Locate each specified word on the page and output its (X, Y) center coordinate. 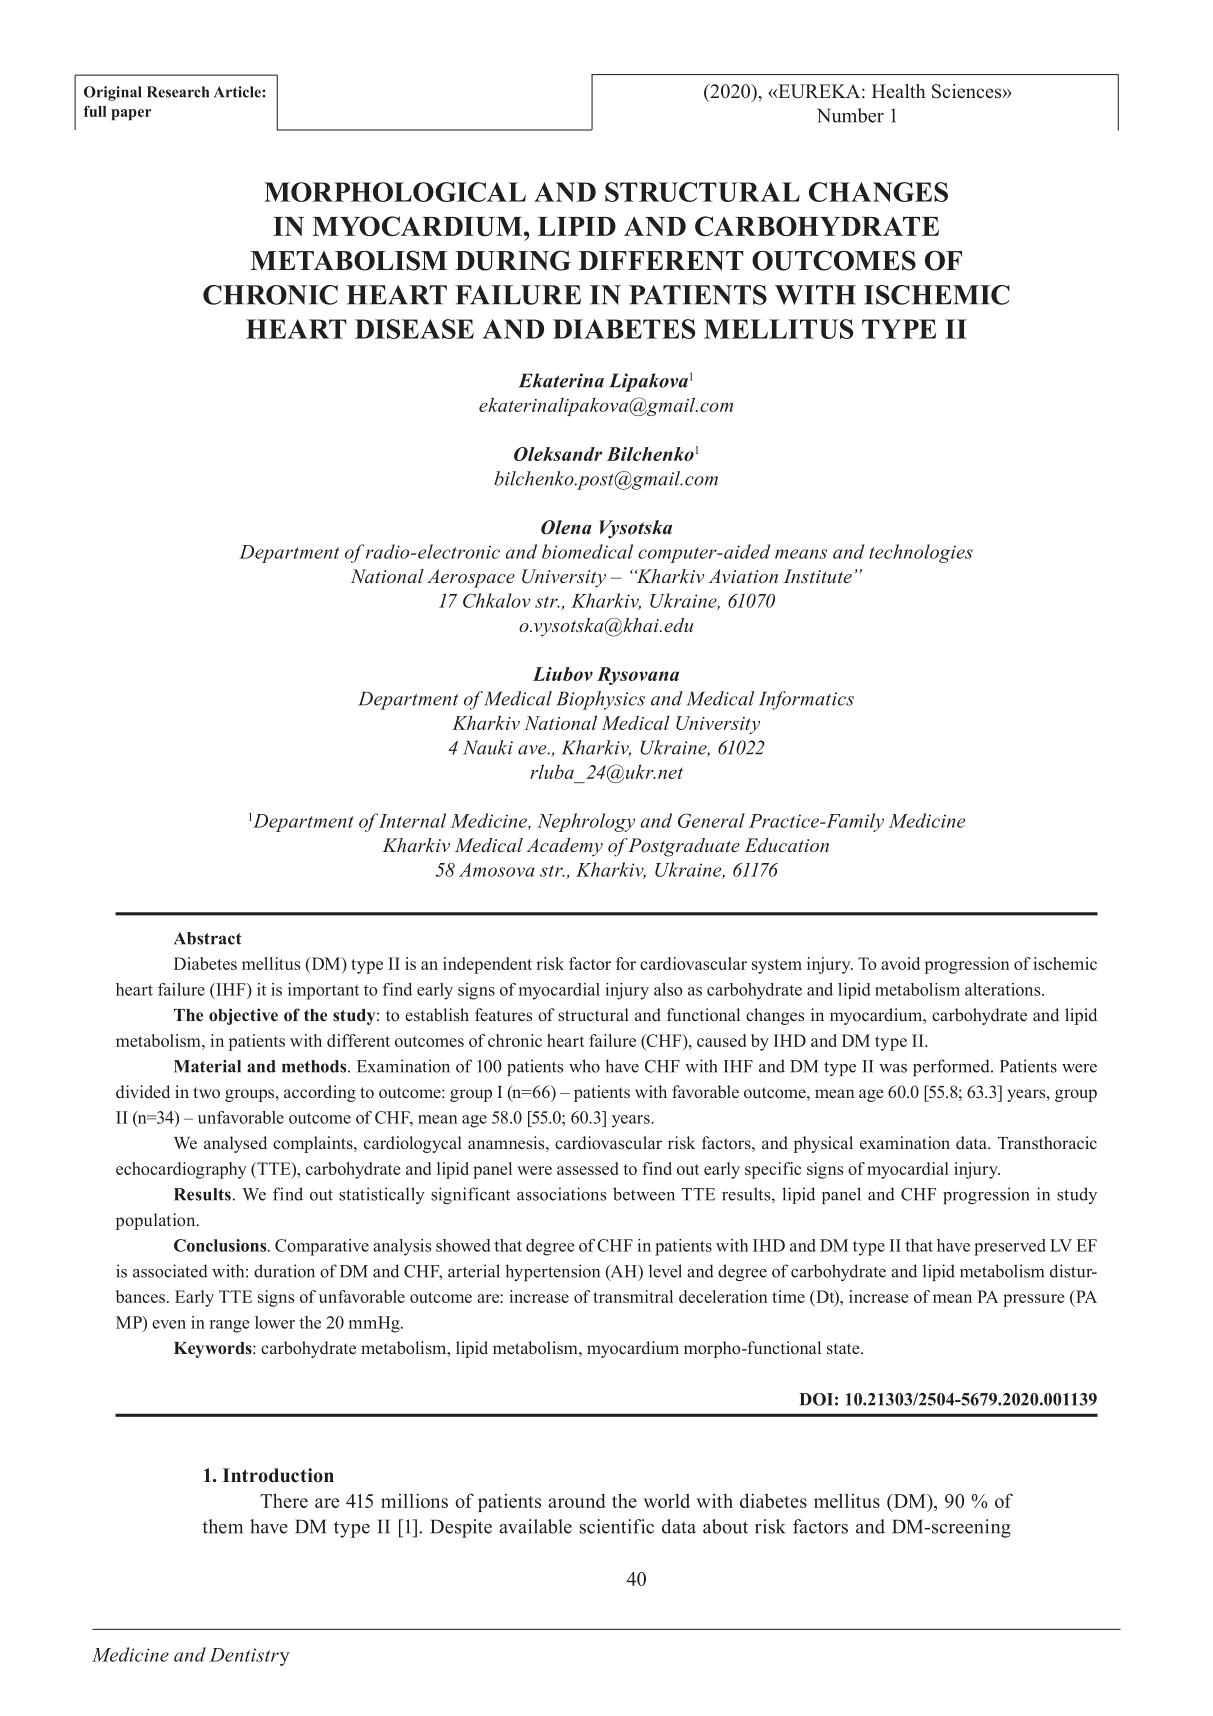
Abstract (208, 938)
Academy (565, 847)
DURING (513, 260)
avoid (900, 963)
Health (898, 91)
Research (178, 92)
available (536, 1526)
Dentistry (250, 1657)
